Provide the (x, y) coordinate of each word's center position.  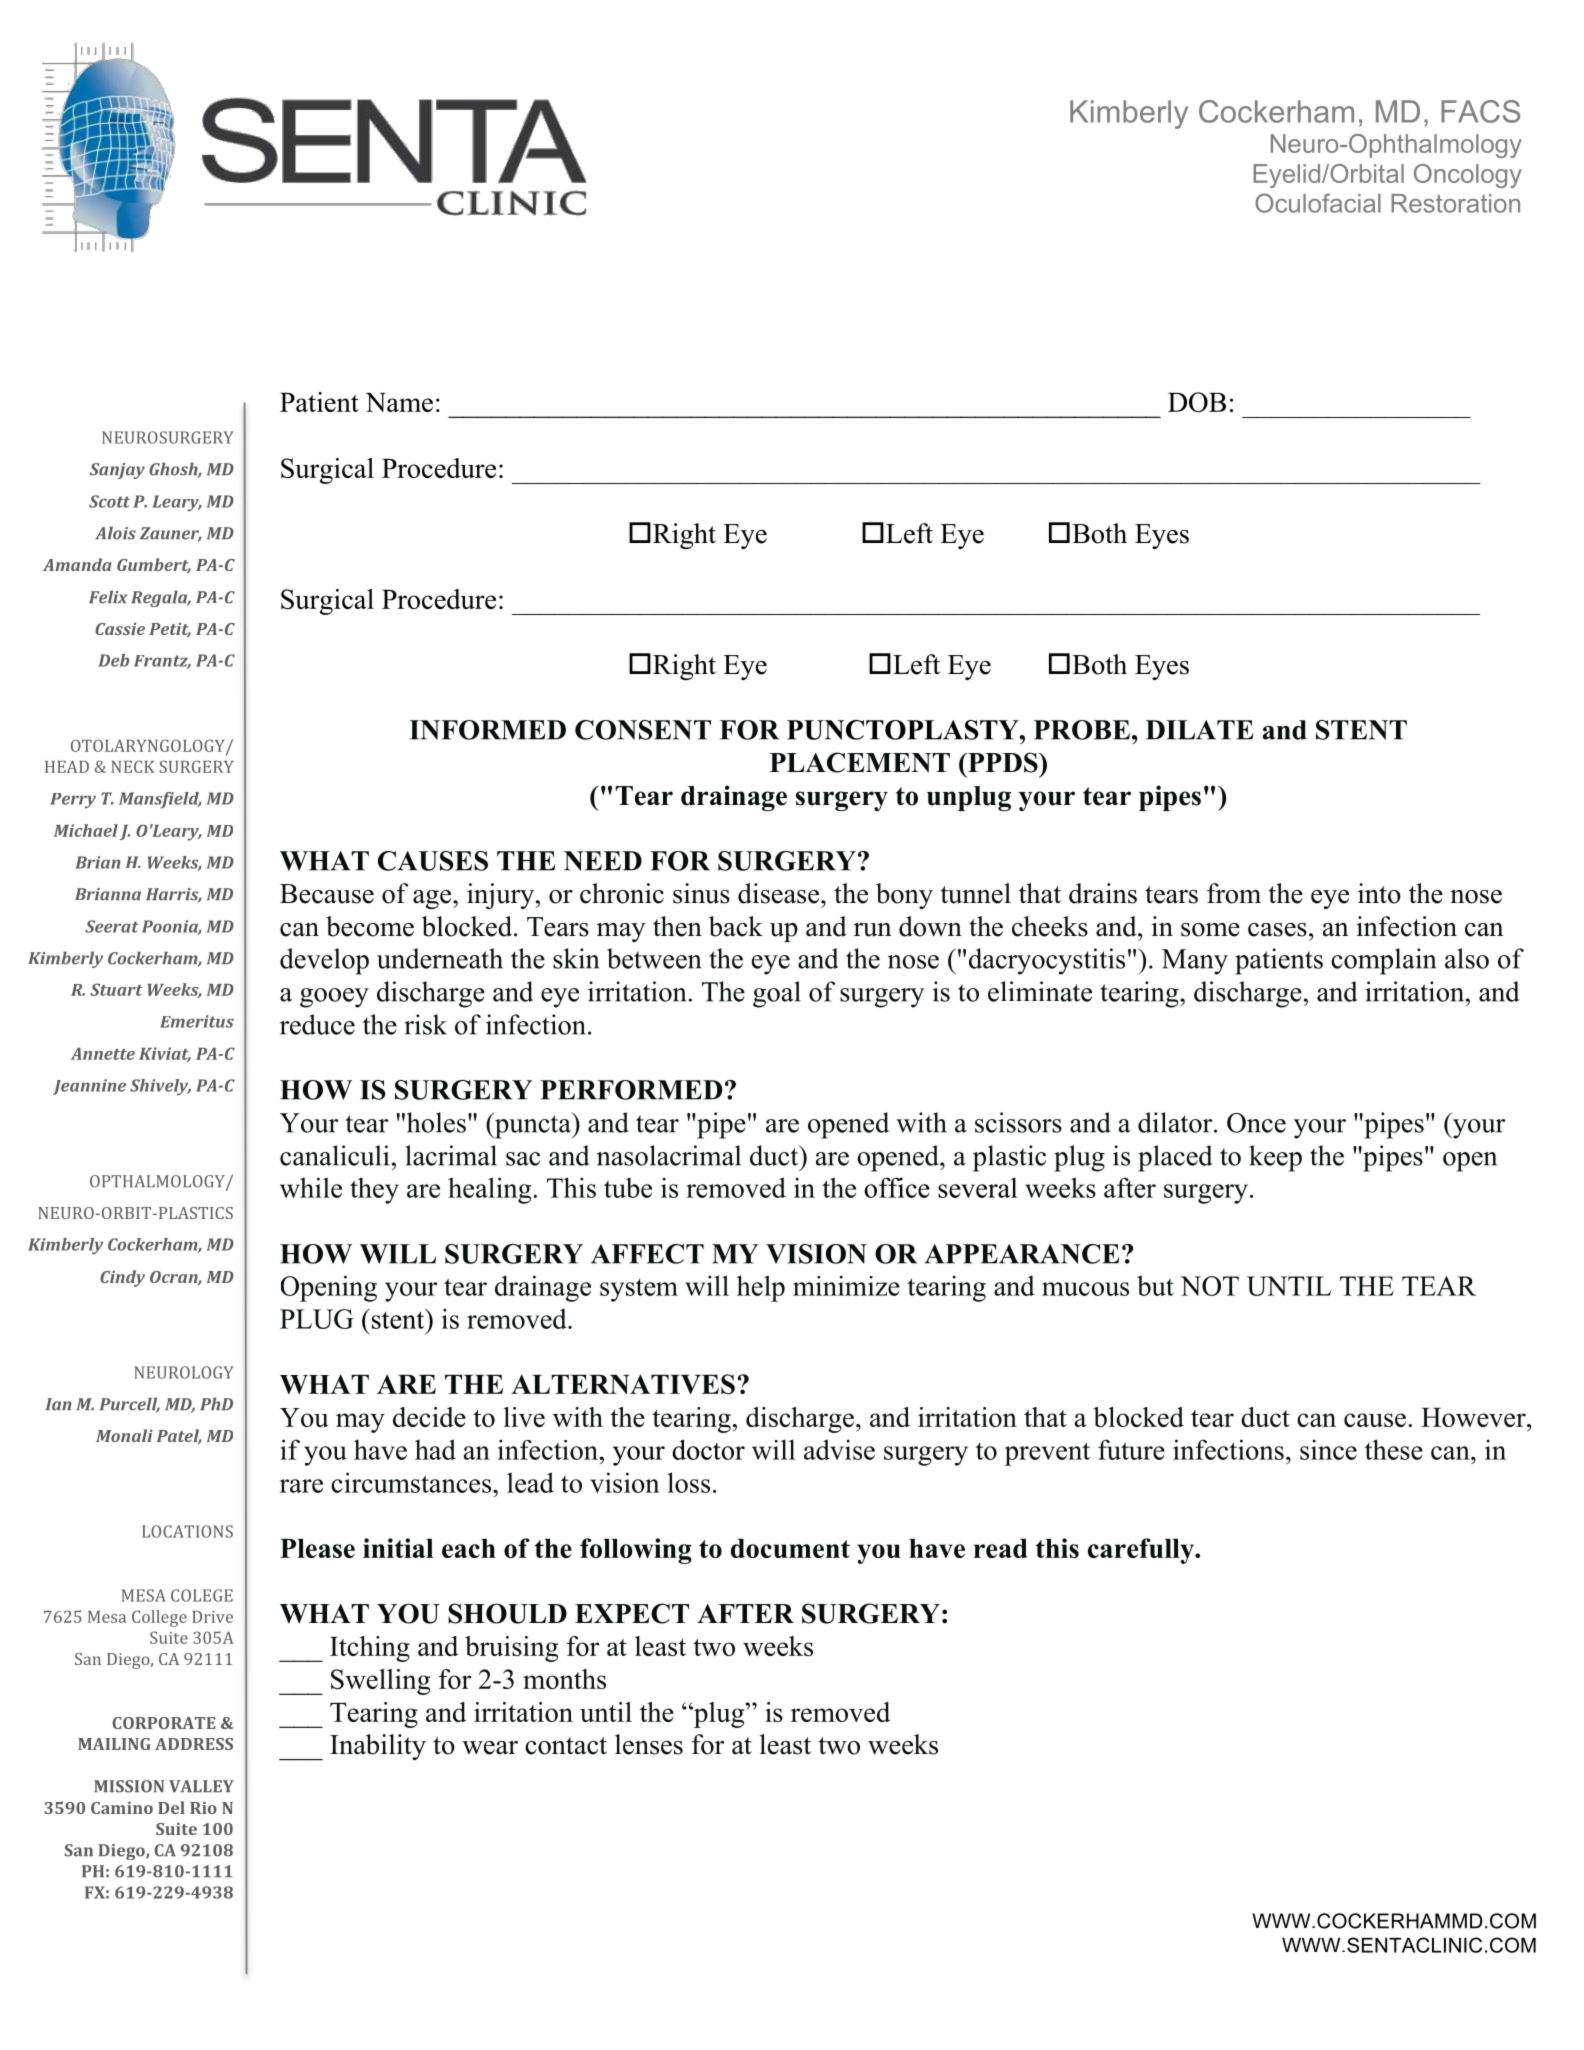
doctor (708, 1449)
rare (301, 1486)
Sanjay (117, 471)
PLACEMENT (860, 762)
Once (1256, 1123)
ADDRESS (194, 1744)
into (1379, 893)
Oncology (1468, 176)
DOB (1197, 402)
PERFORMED (631, 1090)
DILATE (1199, 730)
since (1328, 1449)
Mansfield (160, 800)
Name (399, 402)
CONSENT (643, 730)
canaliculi (334, 1155)
